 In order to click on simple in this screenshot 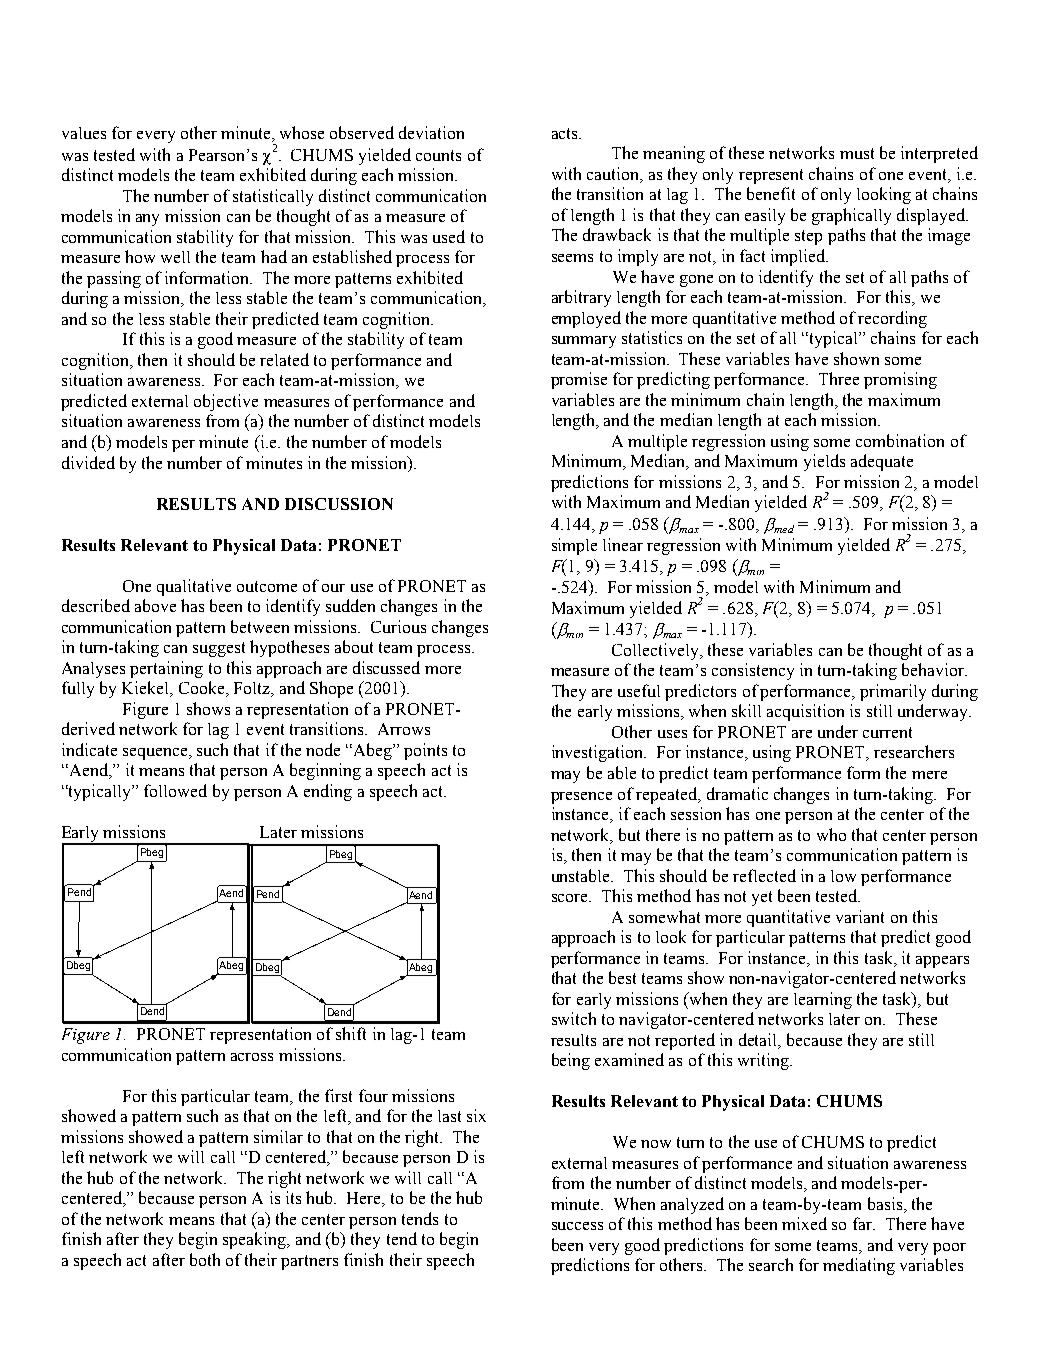, I will do `click(574, 546)`.
